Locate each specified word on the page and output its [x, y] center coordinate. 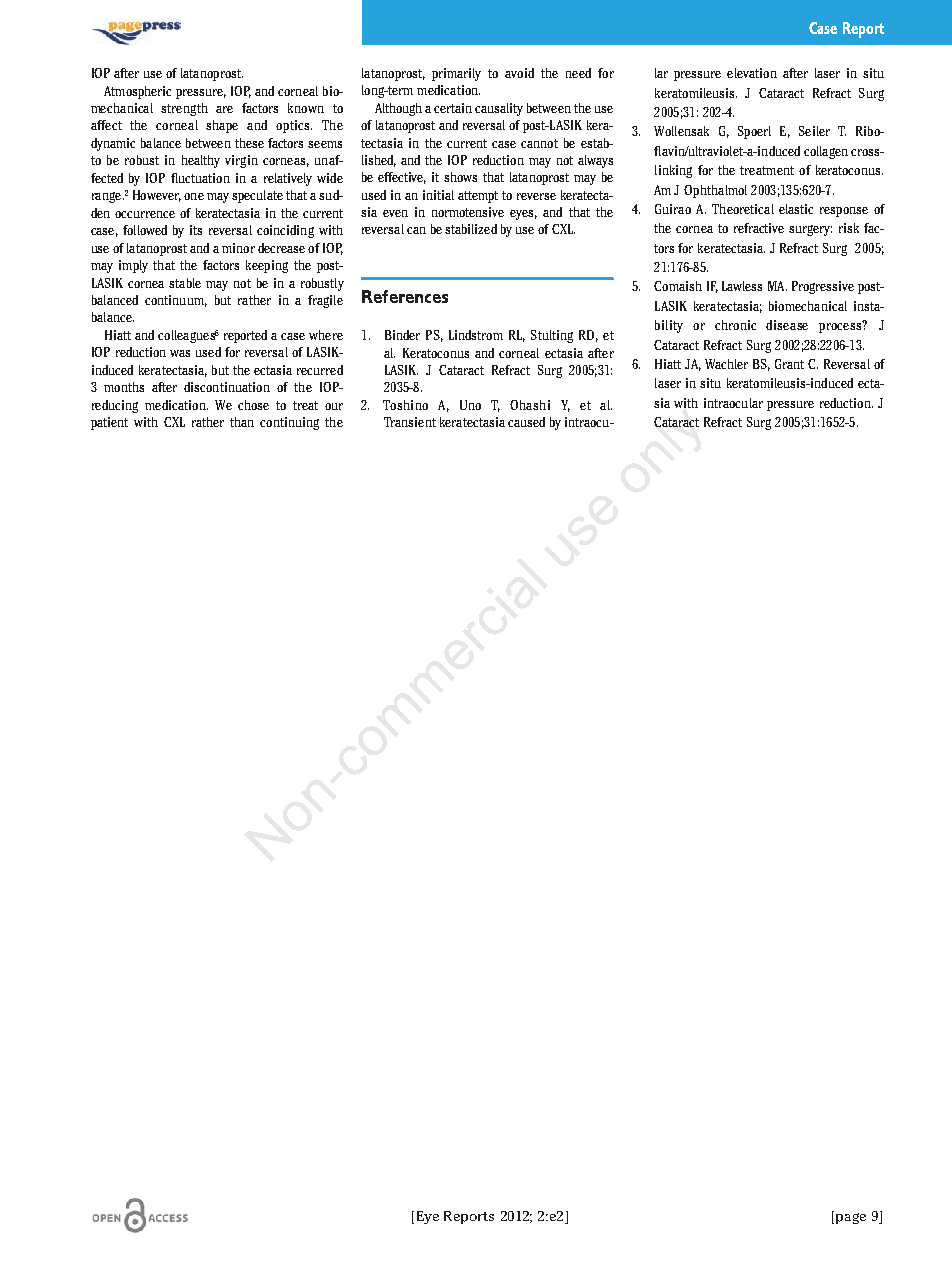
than [242, 422]
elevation [752, 73]
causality [499, 109]
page [851, 1218]
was [180, 353]
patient [109, 423]
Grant [789, 364]
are [224, 109]
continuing [289, 423]
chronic [735, 325]
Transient [410, 422]
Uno [470, 405]
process [841, 327]
